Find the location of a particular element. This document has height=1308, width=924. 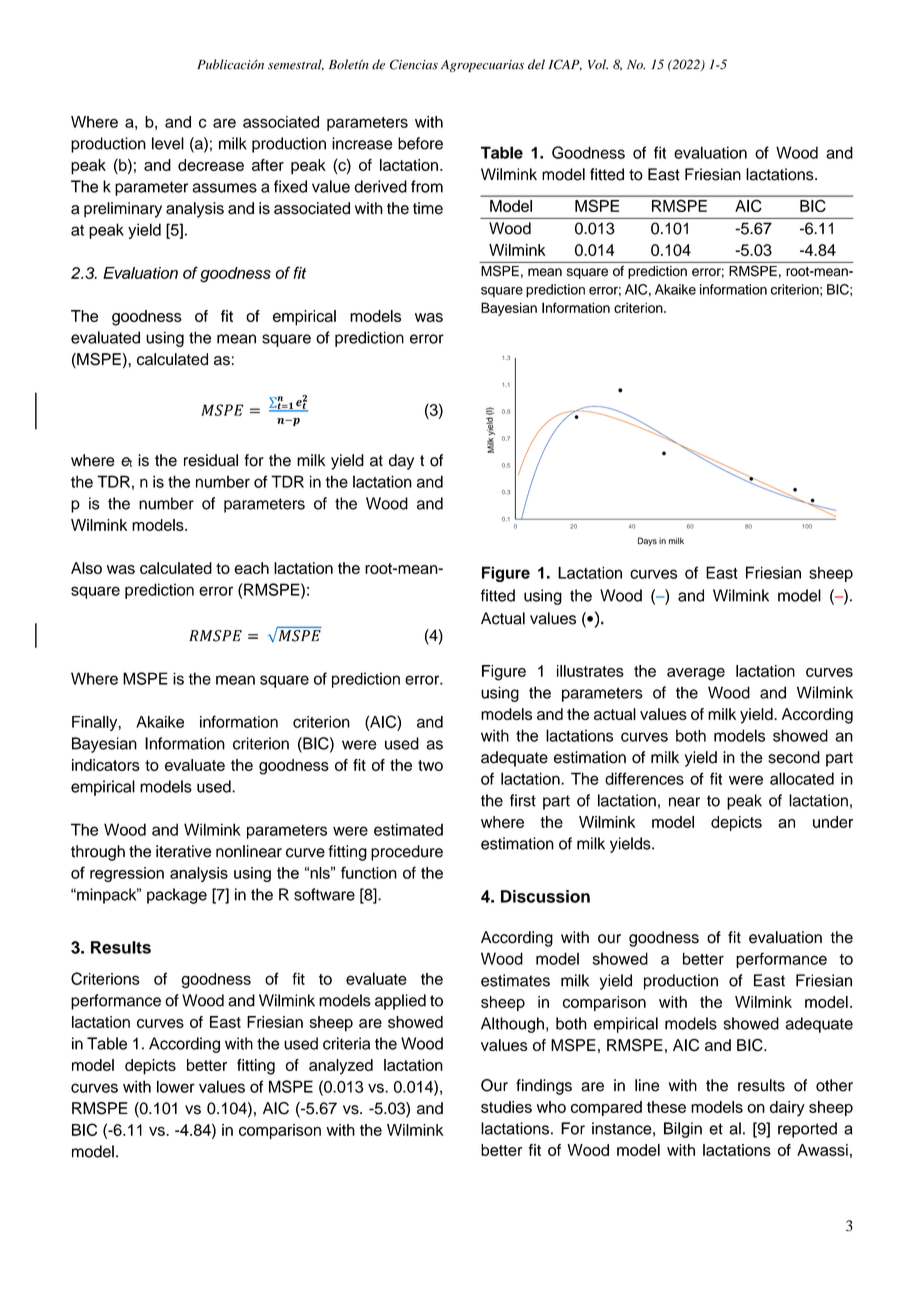

second is located at coordinates (794, 757).
